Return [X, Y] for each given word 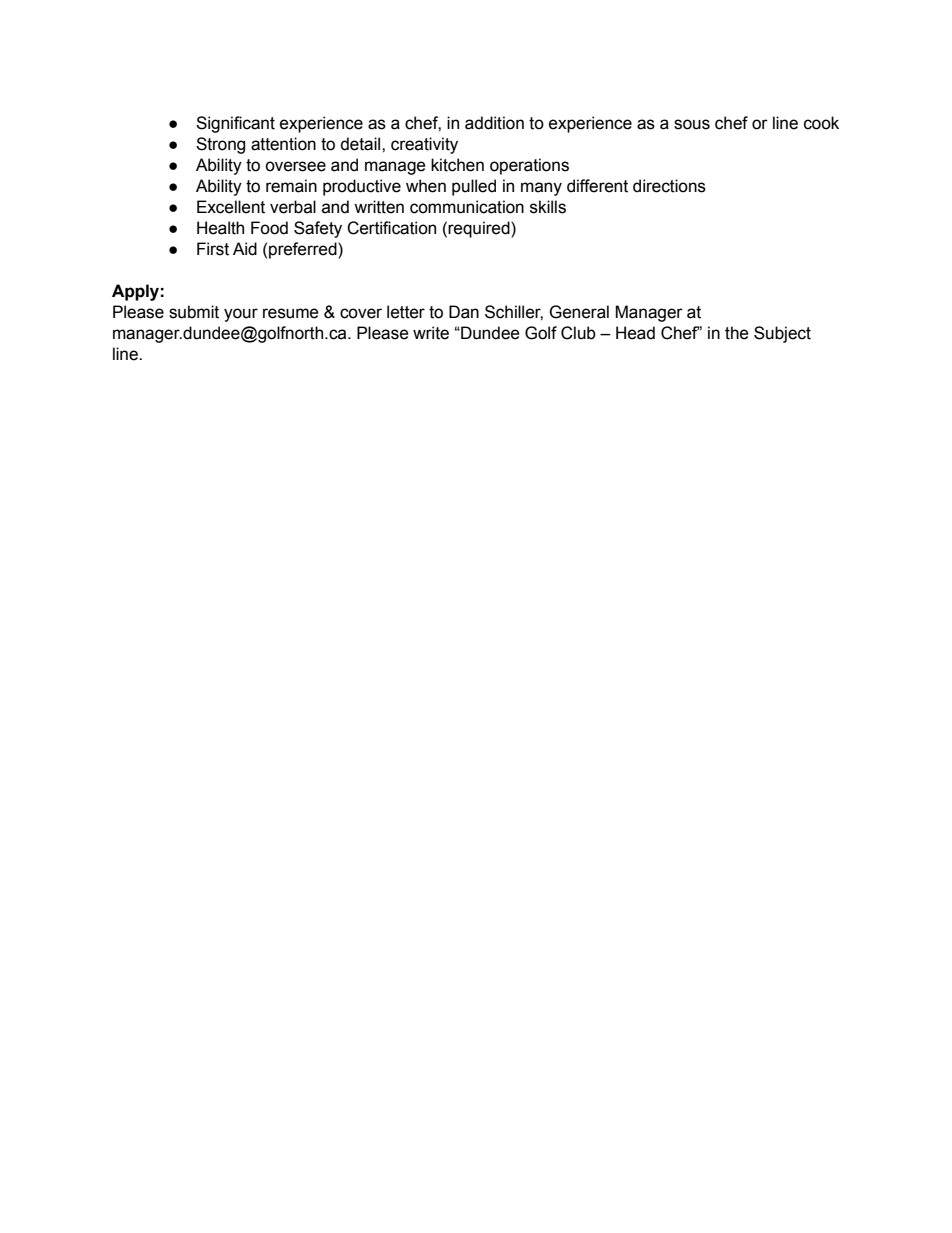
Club [578, 333]
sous [692, 124]
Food [269, 228]
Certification [391, 228]
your [241, 315]
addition [494, 123]
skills [548, 207]
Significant [235, 124]
